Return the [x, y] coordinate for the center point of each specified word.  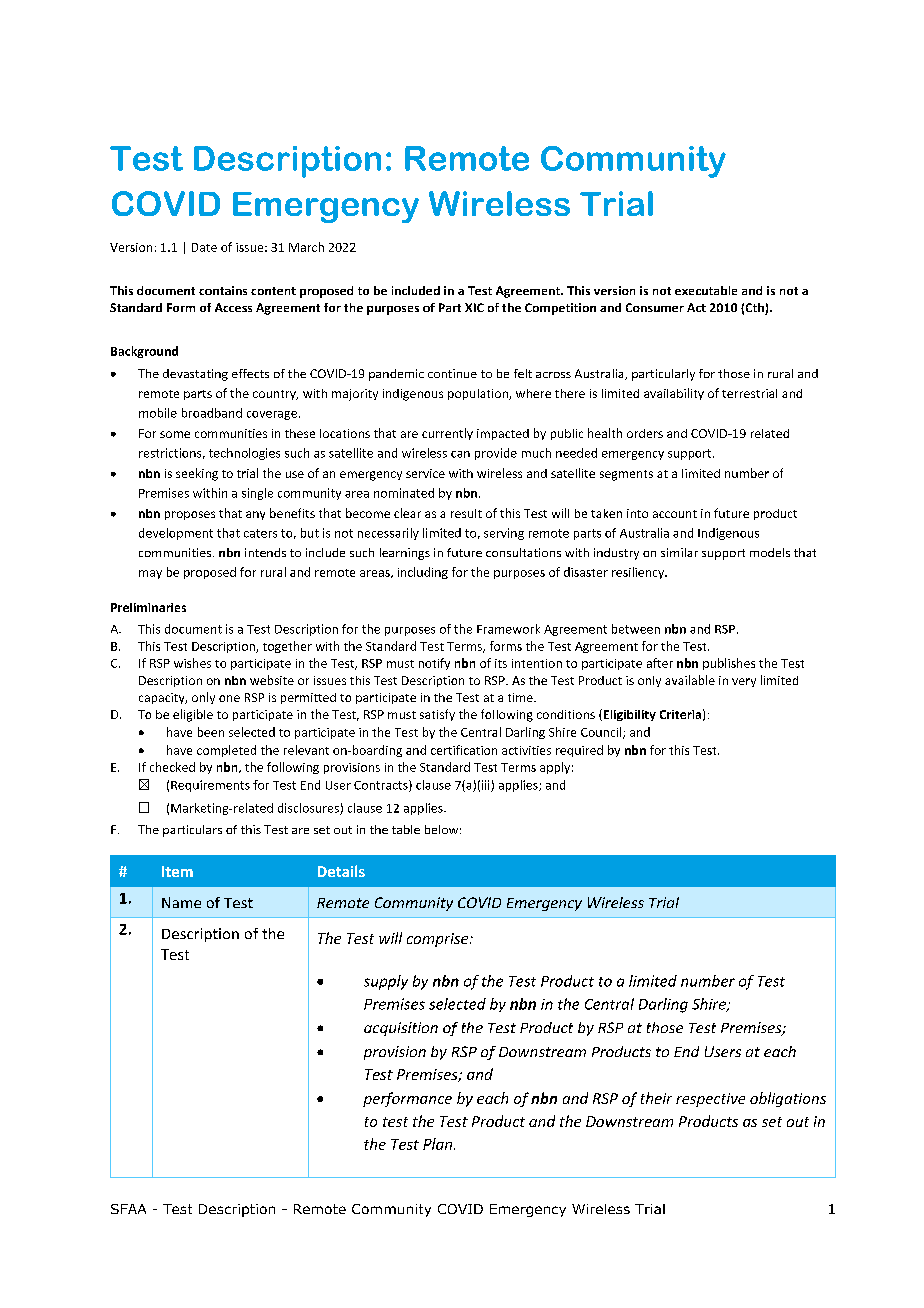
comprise [439, 940]
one [229, 698]
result [466, 513]
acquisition [401, 1029]
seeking [197, 474]
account [675, 514]
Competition [560, 309]
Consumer [655, 307]
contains [223, 290]
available [690, 680]
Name [181, 902]
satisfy [437, 715]
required [579, 751]
